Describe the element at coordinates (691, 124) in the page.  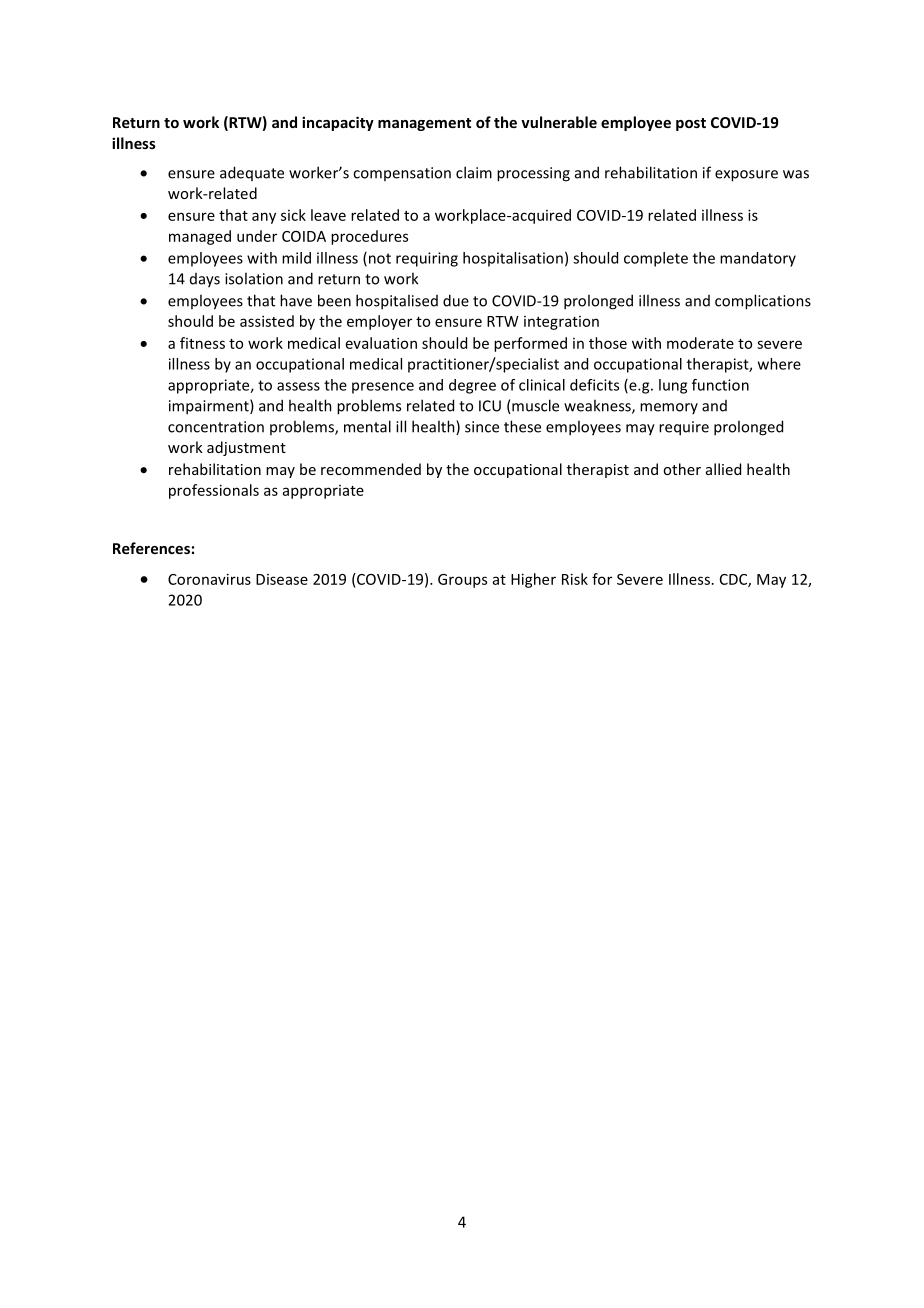
I see `post` at that location.
